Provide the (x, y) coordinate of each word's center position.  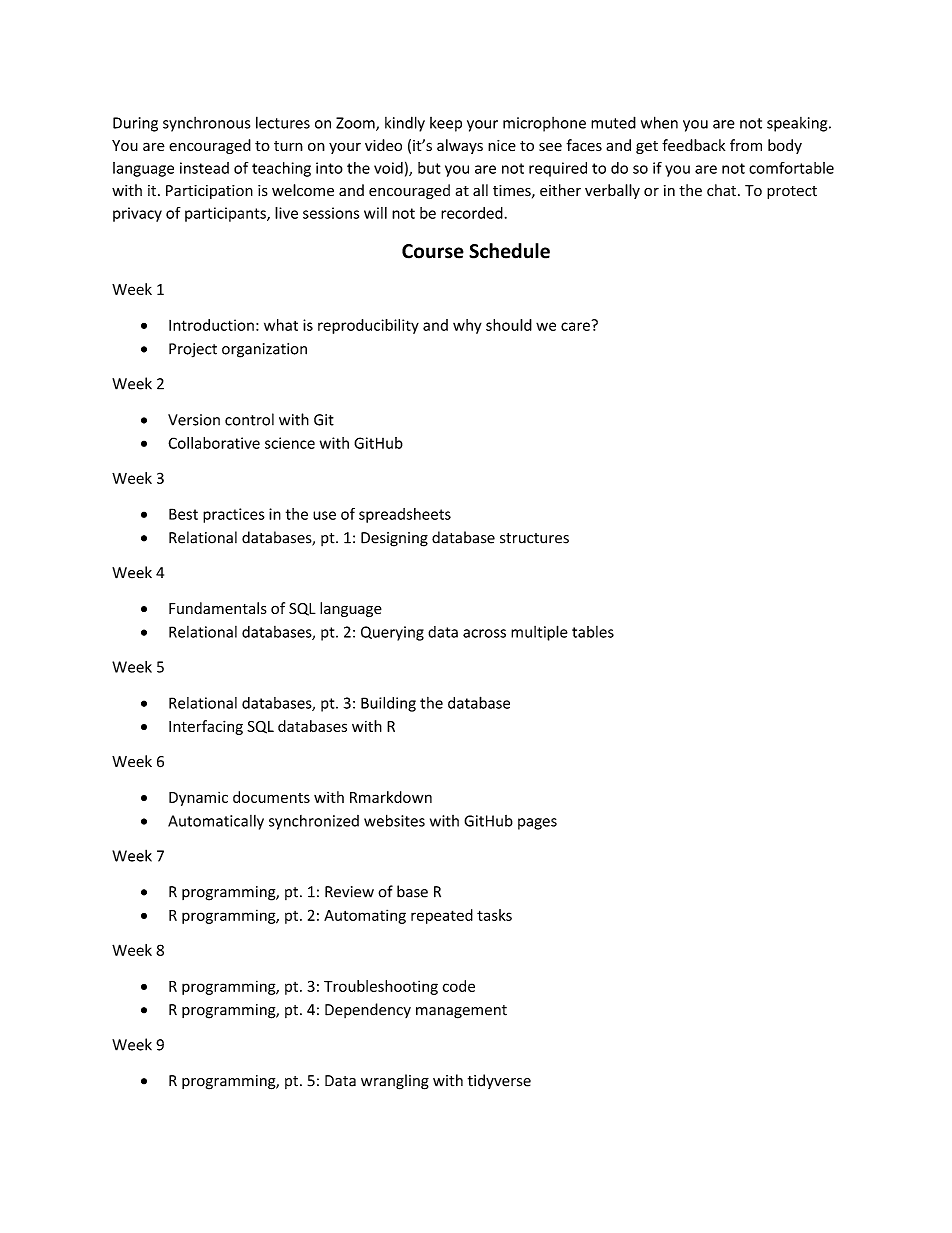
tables (593, 632)
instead (204, 168)
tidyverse (499, 1081)
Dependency (368, 1010)
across (484, 633)
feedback (693, 145)
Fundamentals (218, 608)
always (460, 146)
